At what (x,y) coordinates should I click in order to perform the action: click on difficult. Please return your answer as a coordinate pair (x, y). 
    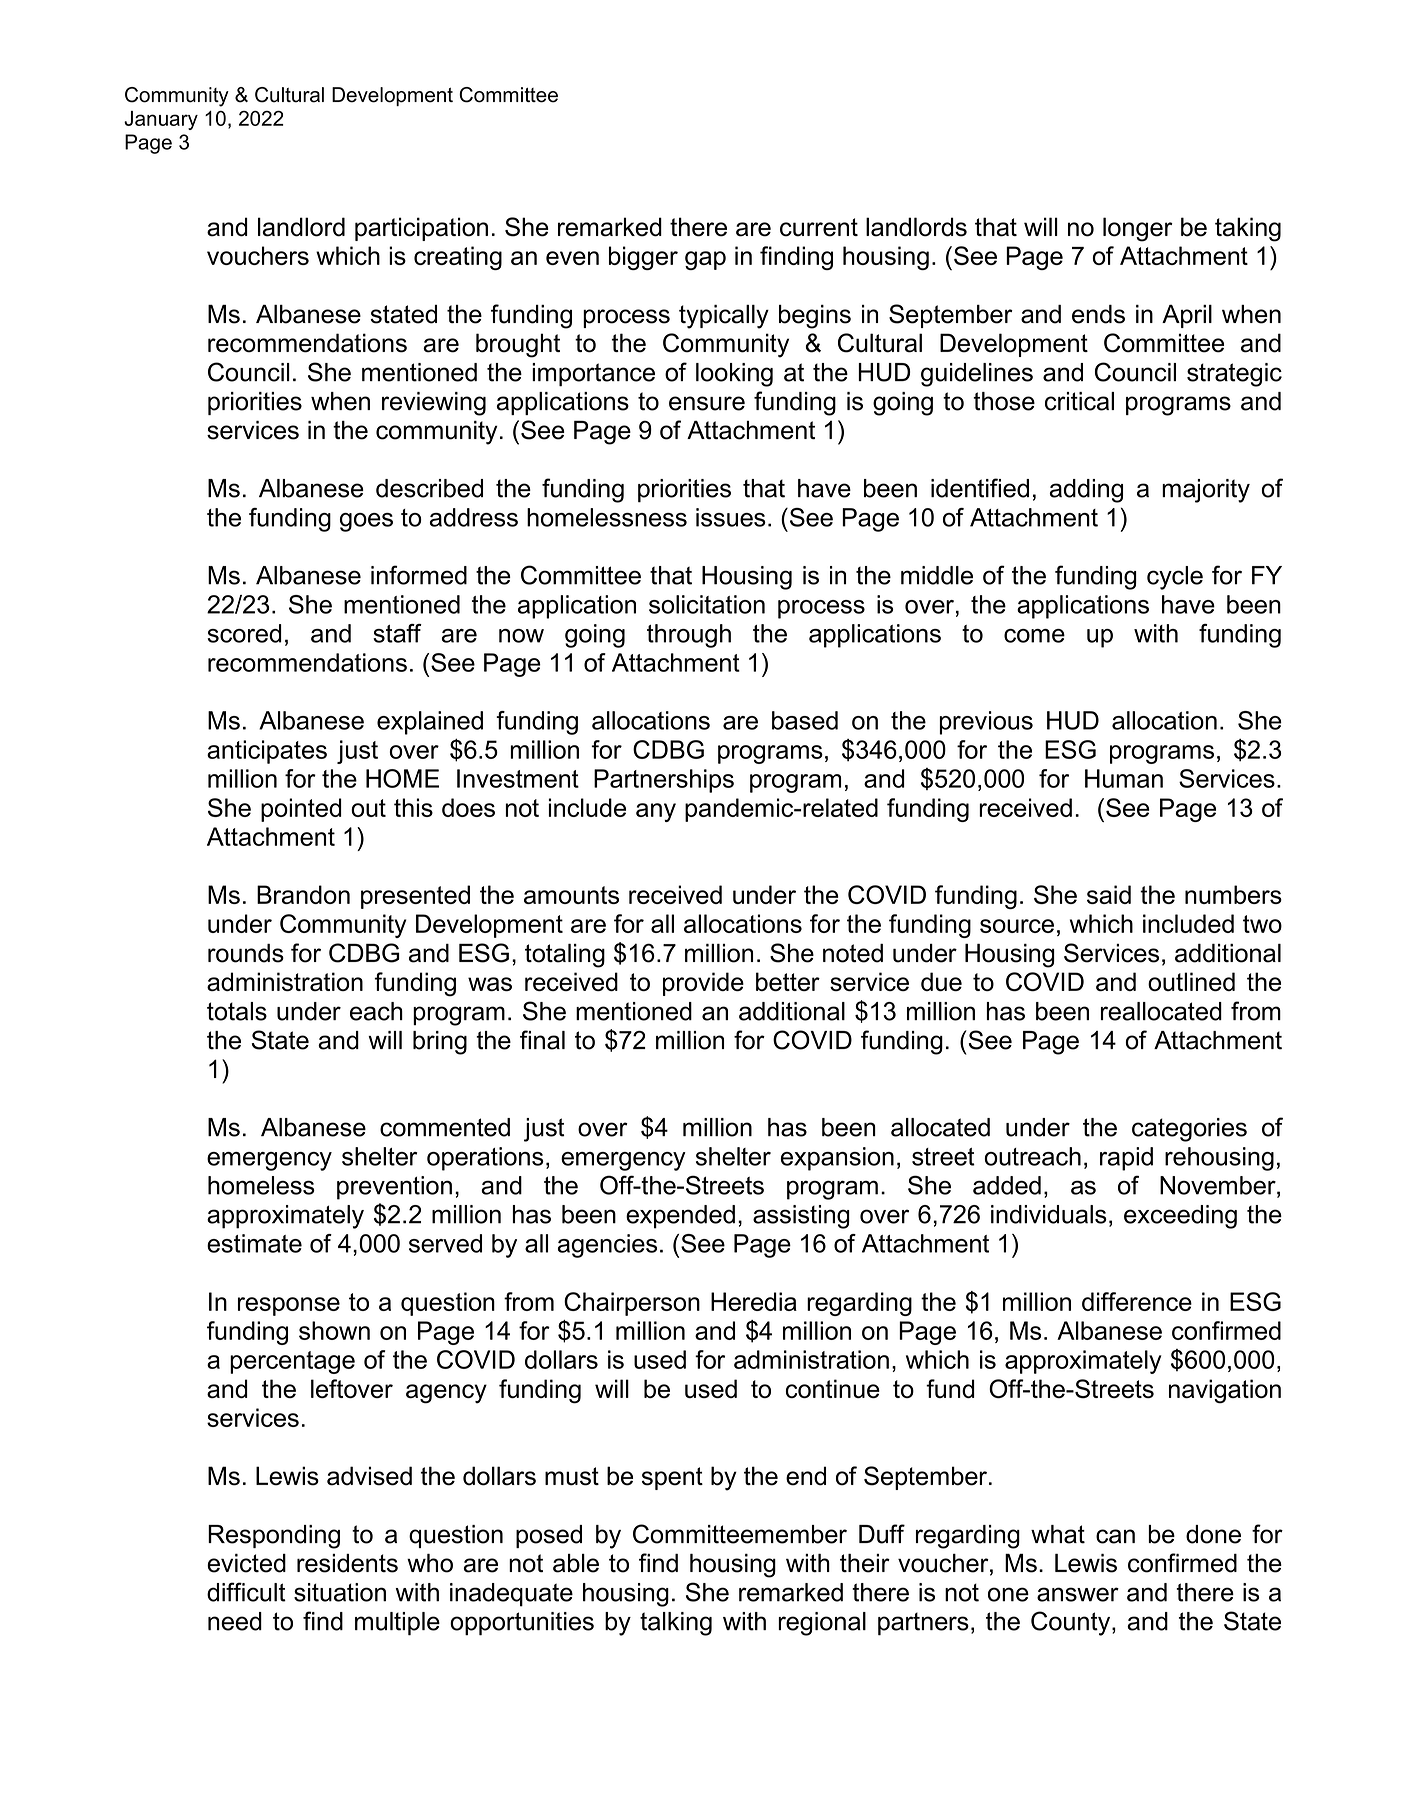
    Looking at the image, I should click on (246, 1592).
